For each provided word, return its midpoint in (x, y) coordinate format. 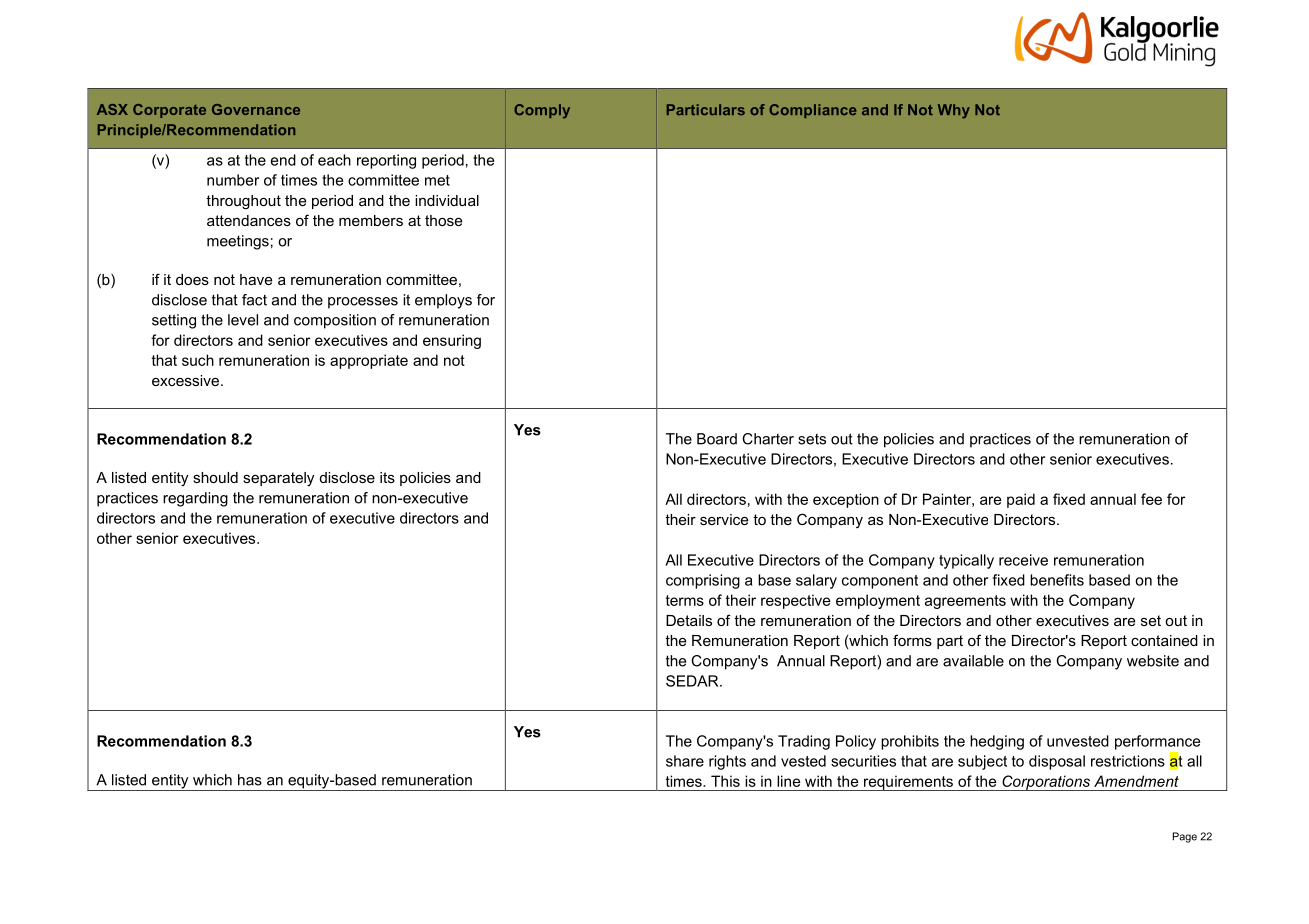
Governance (256, 109)
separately (278, 479)
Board (717, 439)
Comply (542, 111)
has (250, 780)
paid (1021, 500)
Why (954, 111)
